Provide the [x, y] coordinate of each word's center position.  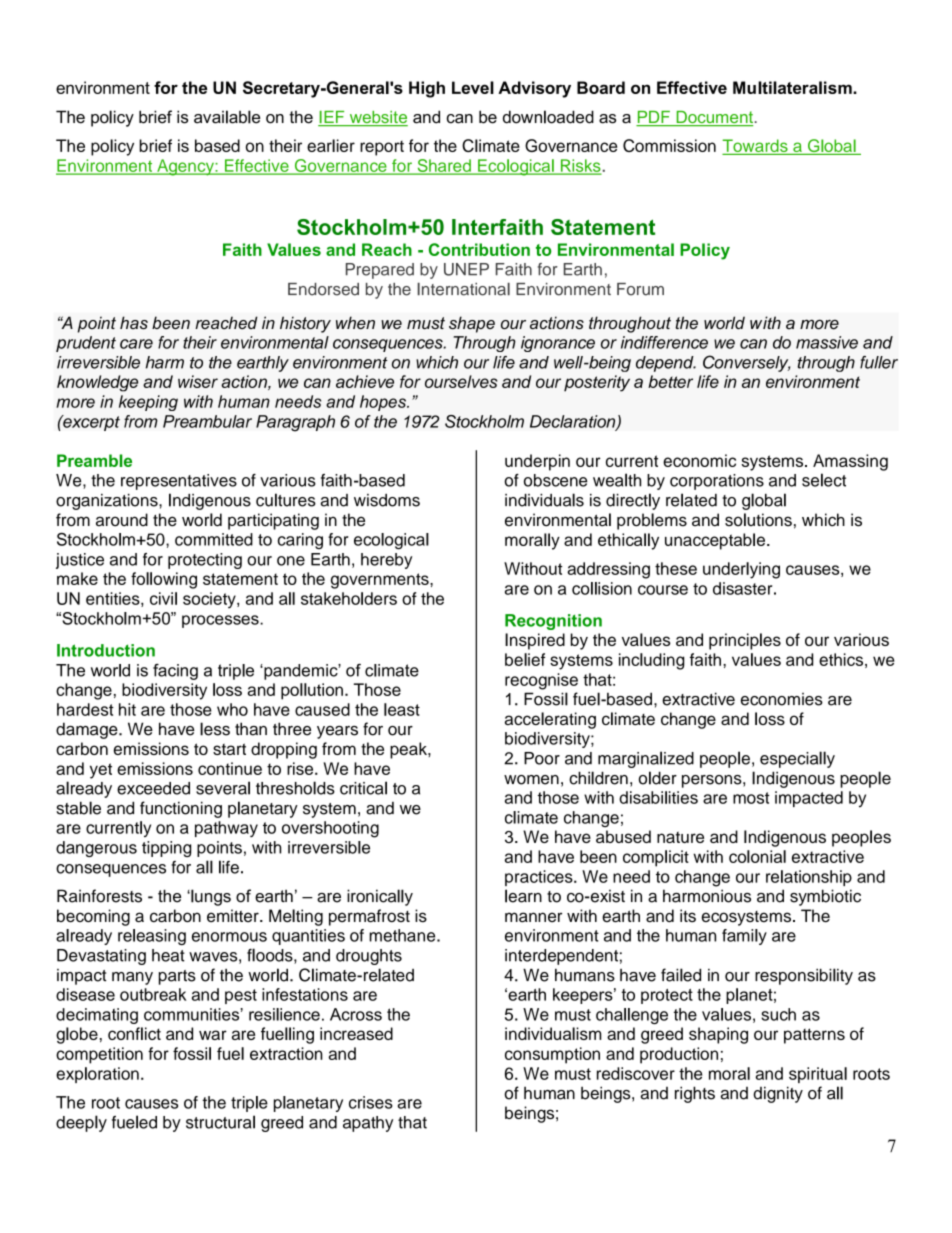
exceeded [153, 788]
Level [473, 87]
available [227, 117]
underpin [537, 462]
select [824, 480]
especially [797, 759]
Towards [756, 147]
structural [220, 1122]
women [531, 780]
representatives [179, 482]
